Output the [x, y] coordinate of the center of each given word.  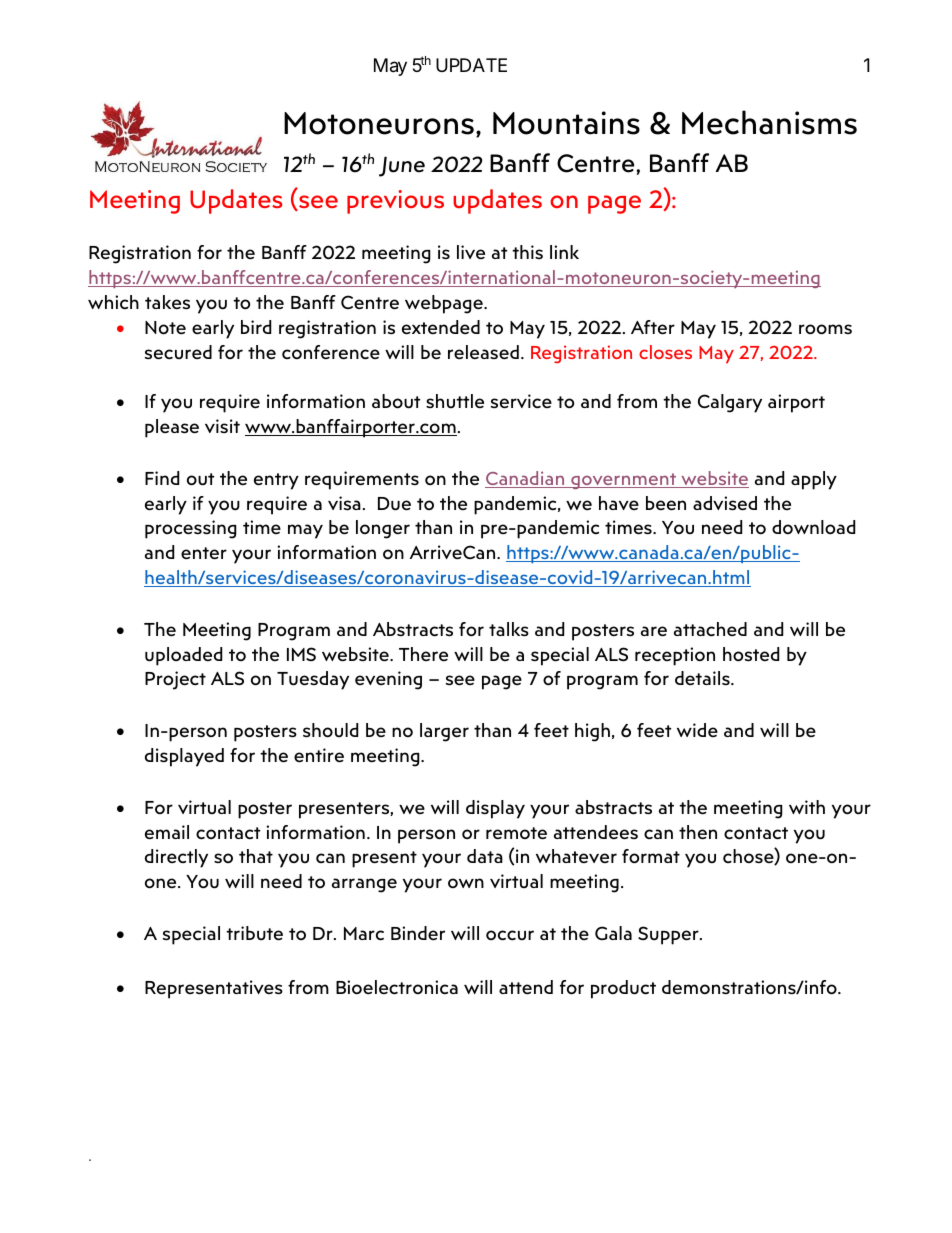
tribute [254, 933]
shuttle [455, 401]
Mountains [566, 123]
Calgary [730, 403]
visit [222, 426]
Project [175, 680]
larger [444, 732]
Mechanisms [769, 122]
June [402, 166]
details [703, 678]
